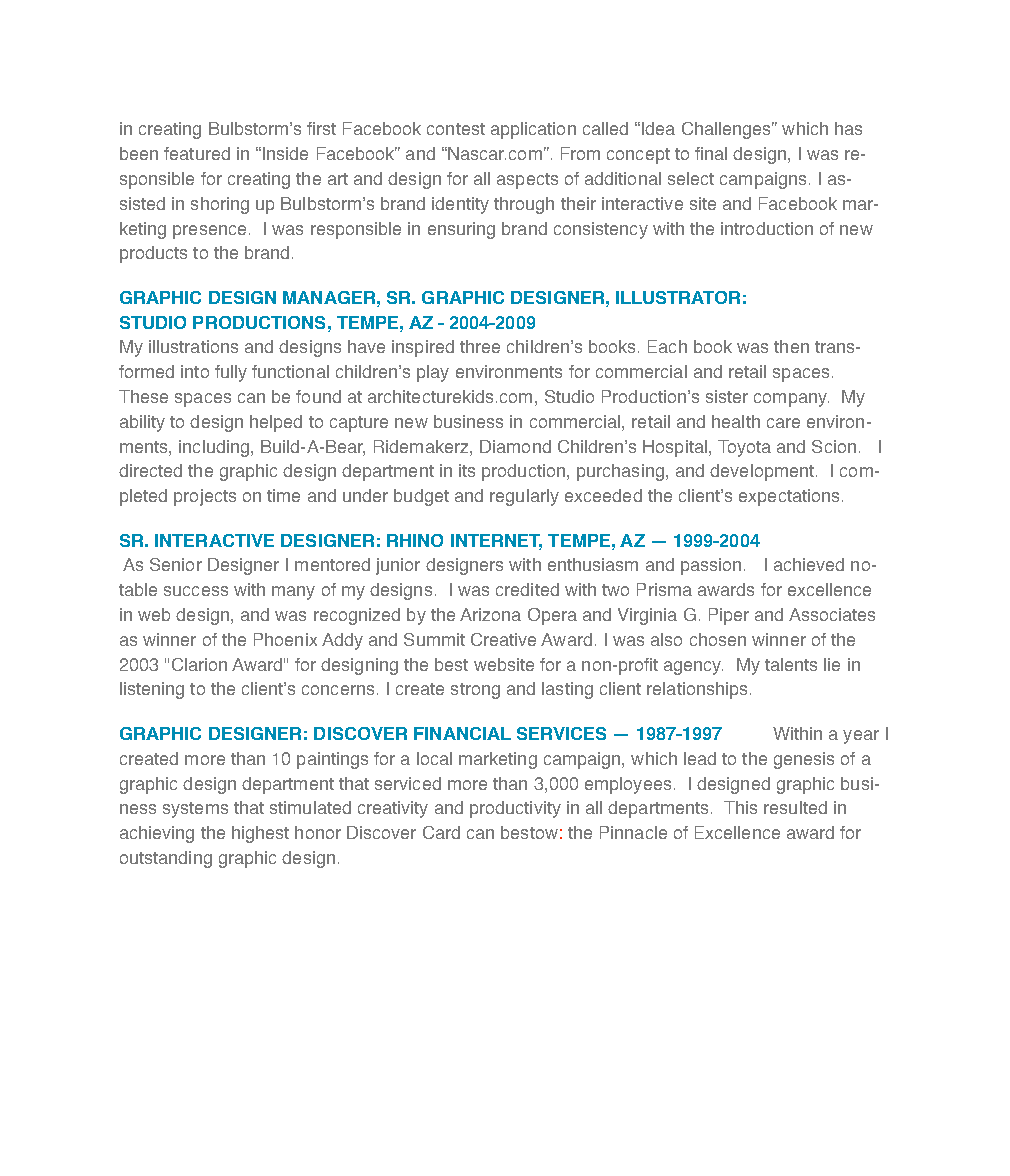  Describe the element at coordinates (711, 153) in the screenshot. I see `final` at that location.
